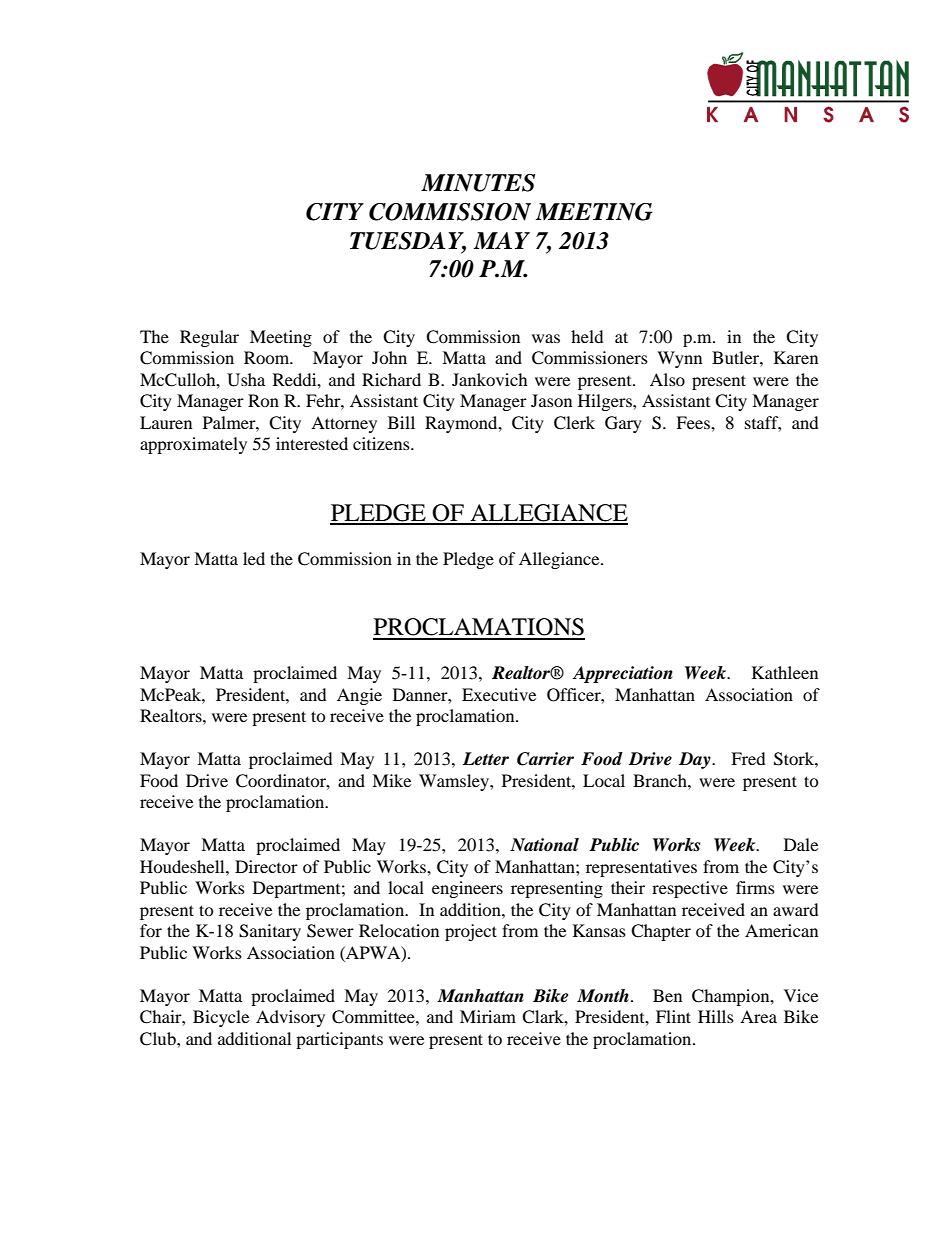  Describe the element at coordinates (679, 359) in the document. I see `Wynn` at that location.
